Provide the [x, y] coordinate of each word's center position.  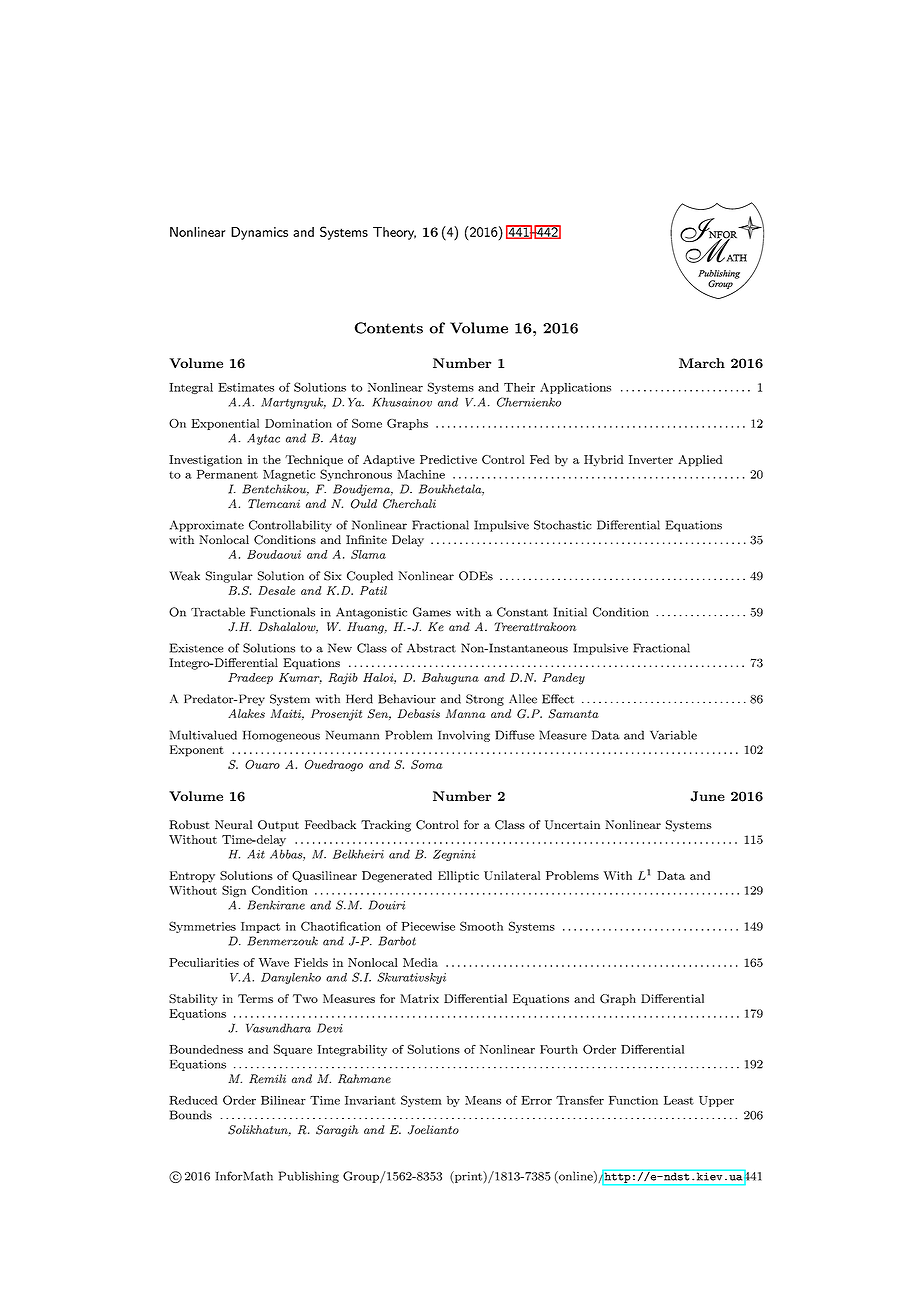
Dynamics [259, 233]
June [707, 796]
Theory [394, 233]
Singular [229, 577]
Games [432, 612]
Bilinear [283, 1100]
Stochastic [562, 525]
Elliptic [458, 877]
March [702, 363]
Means [483, 1100]
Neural [234, 824]
